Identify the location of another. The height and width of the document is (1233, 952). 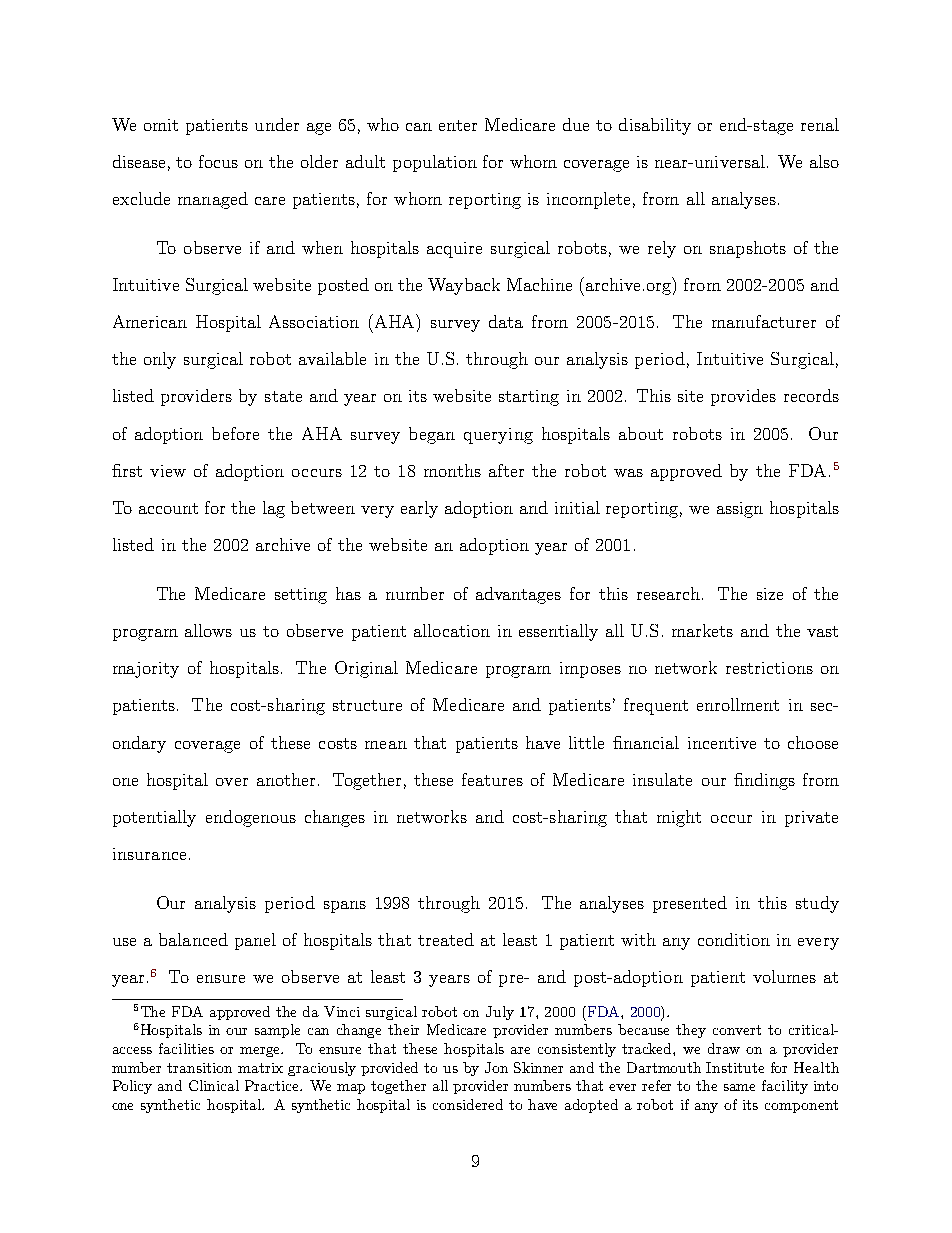
(286, 779).
